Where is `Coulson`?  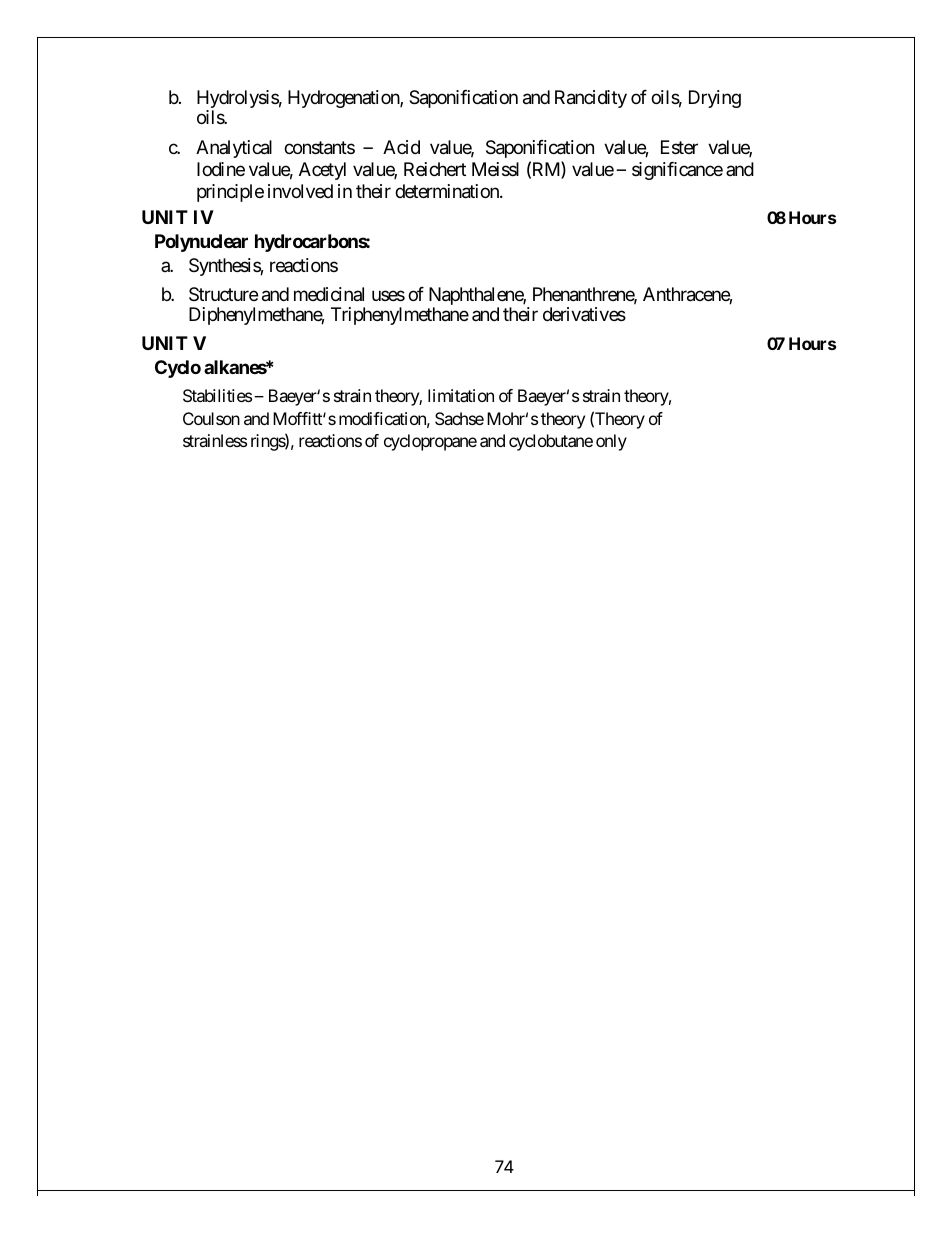 Coulson is located at coordinates (211, 418).
